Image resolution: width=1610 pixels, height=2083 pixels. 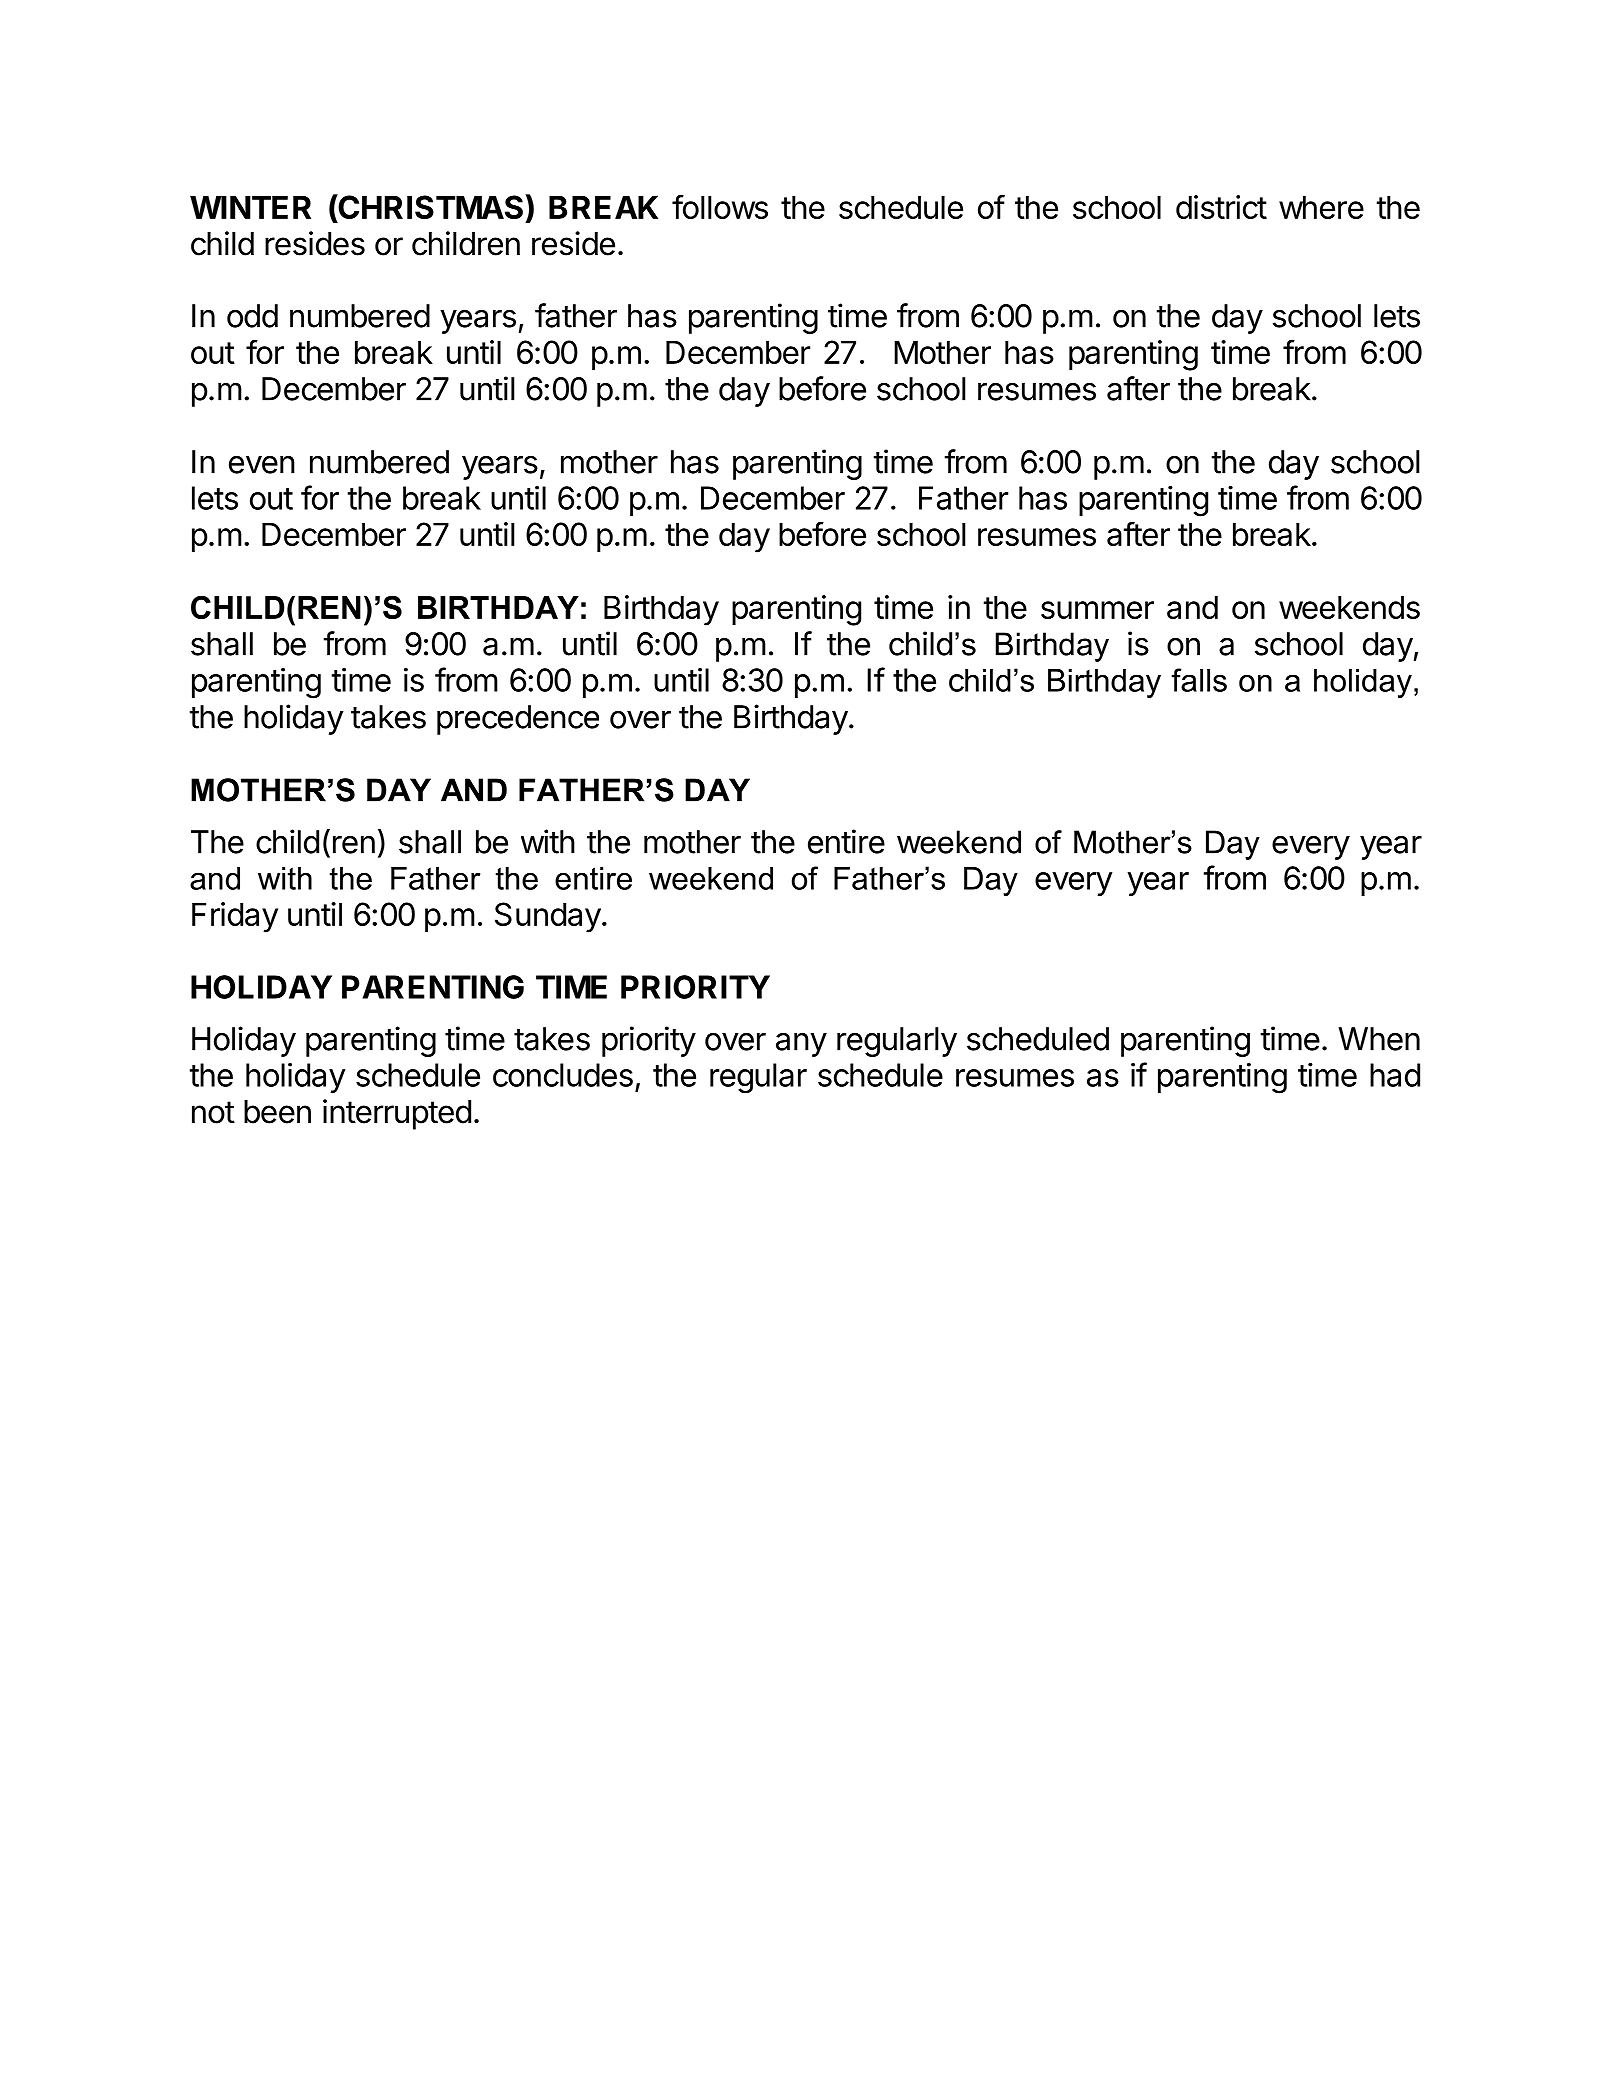 I want to click on even, so click(x=262, y=465).
